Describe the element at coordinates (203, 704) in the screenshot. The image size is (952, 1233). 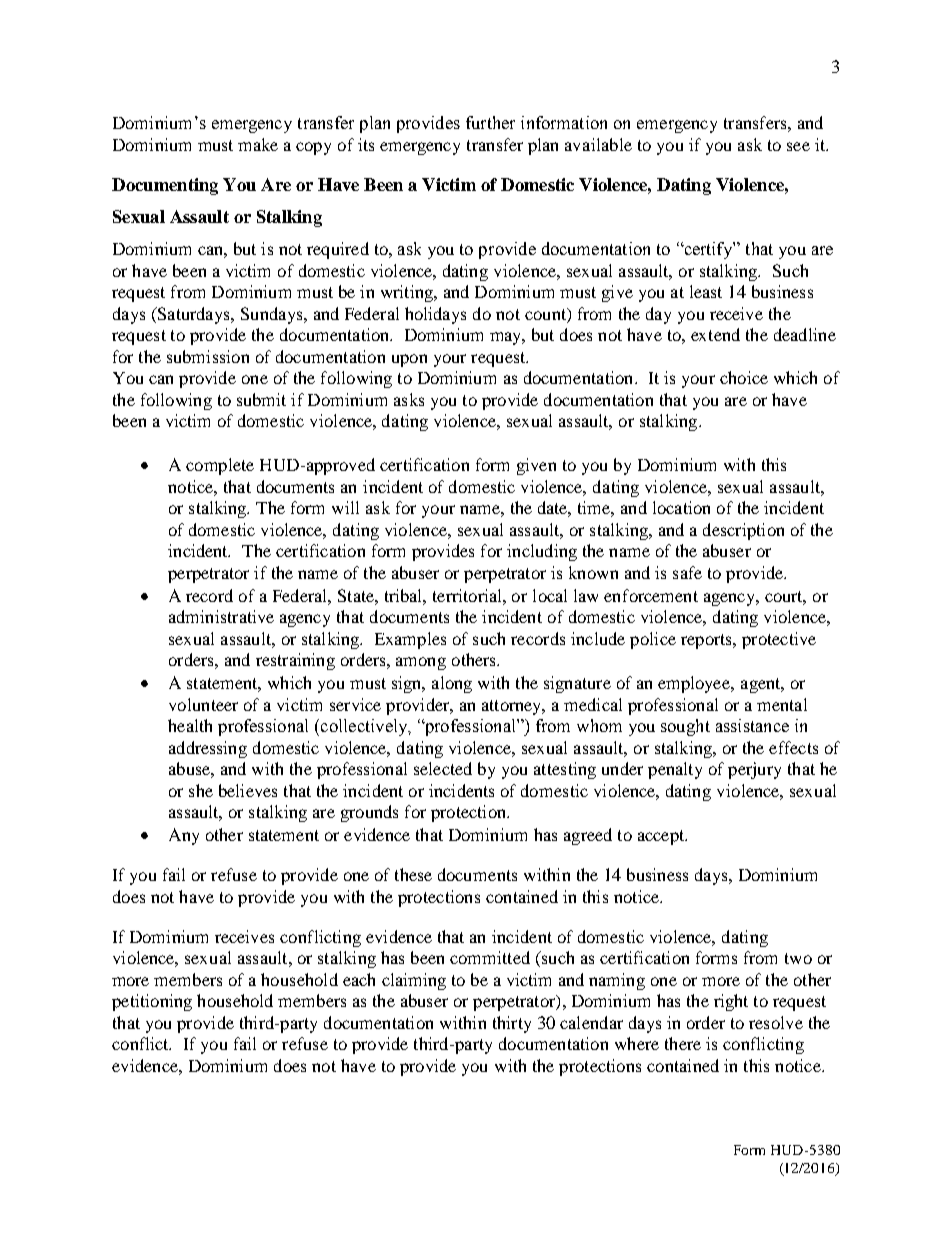
I see `volunteer` at that location.
